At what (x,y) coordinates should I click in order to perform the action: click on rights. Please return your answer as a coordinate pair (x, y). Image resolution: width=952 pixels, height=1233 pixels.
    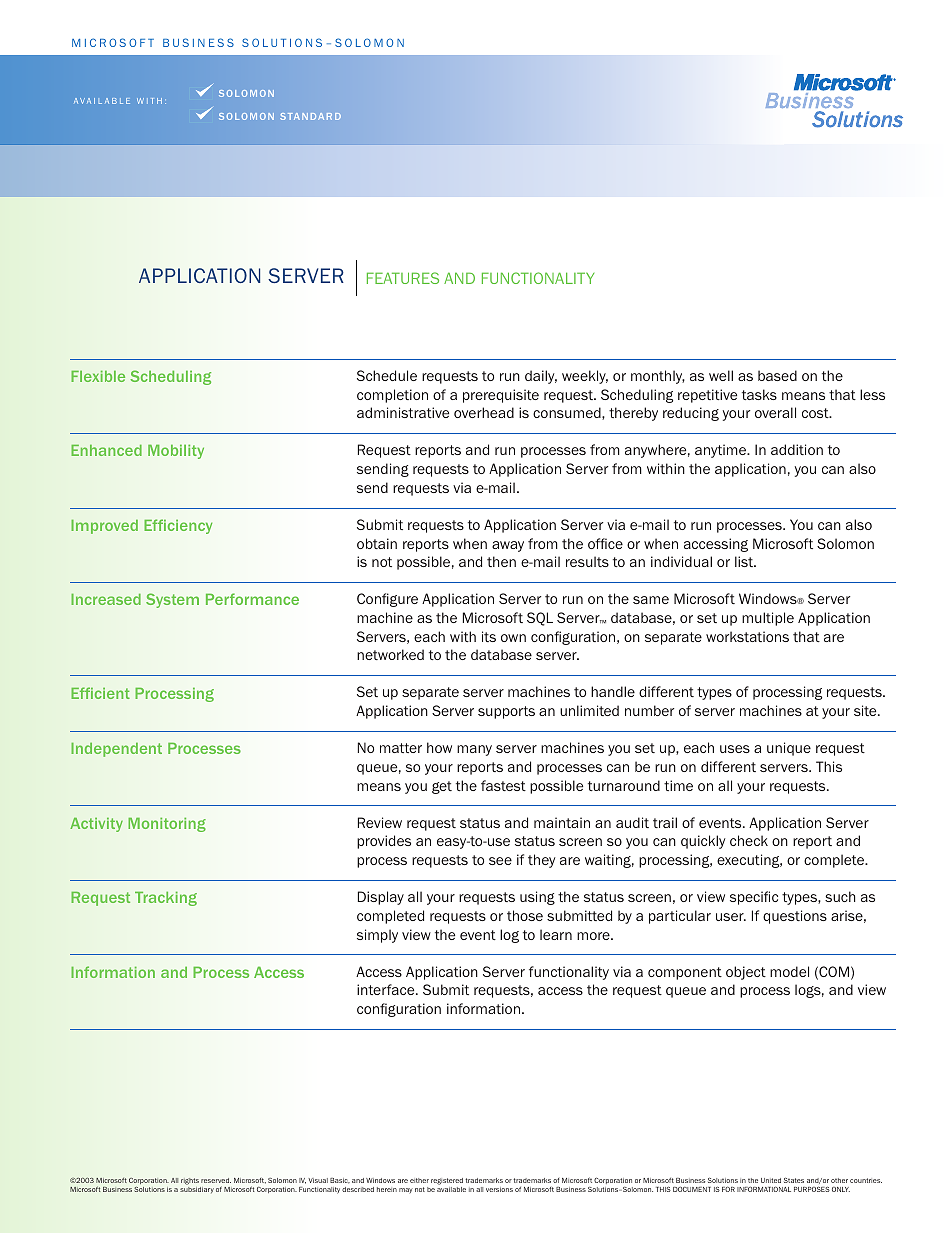
    Looking at the image, I should click on (190, 1181).
